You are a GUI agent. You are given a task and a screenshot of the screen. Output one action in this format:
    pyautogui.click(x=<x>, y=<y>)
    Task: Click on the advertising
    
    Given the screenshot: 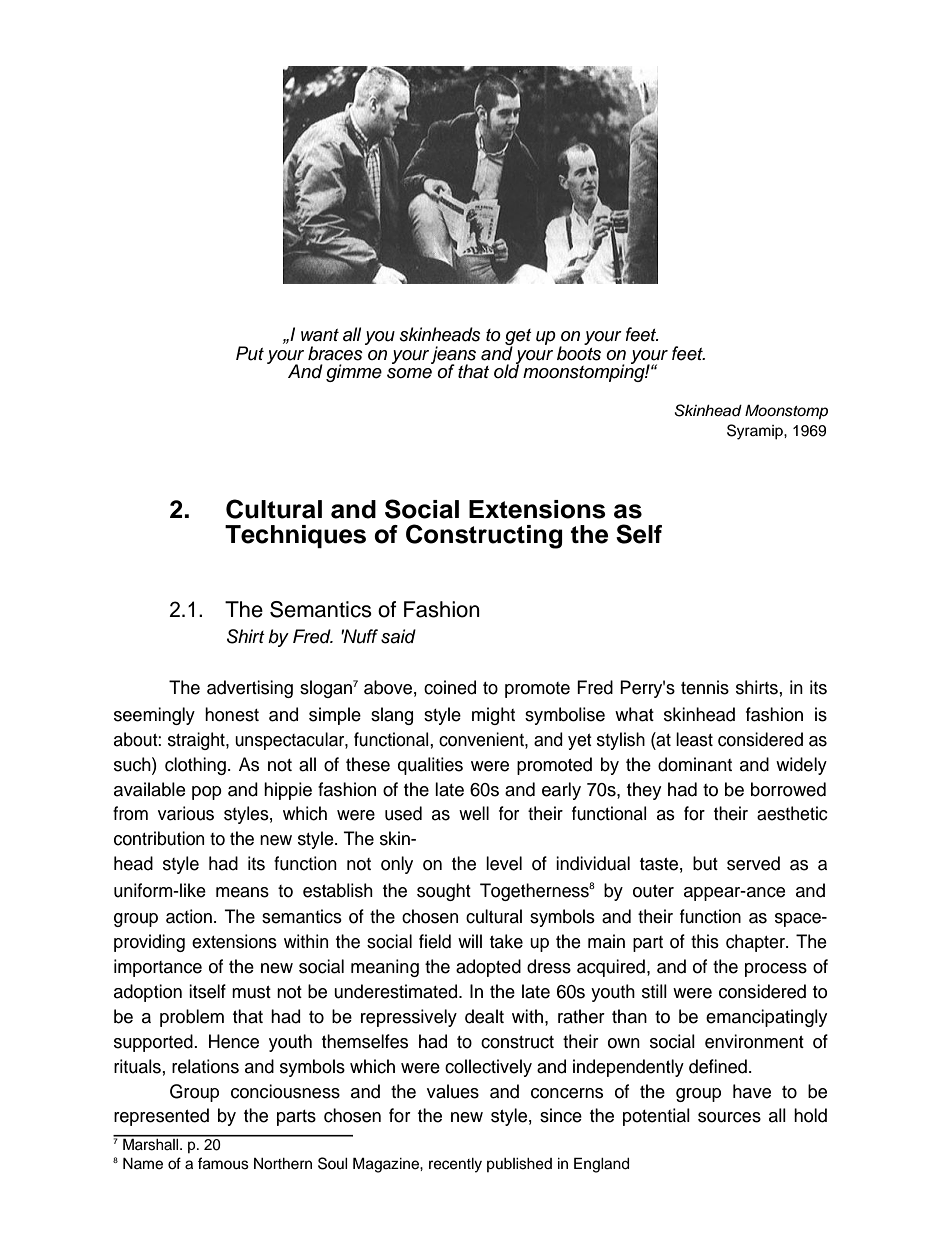 What is the action you would take?
    pyautogui.click(x=250, y=689)
